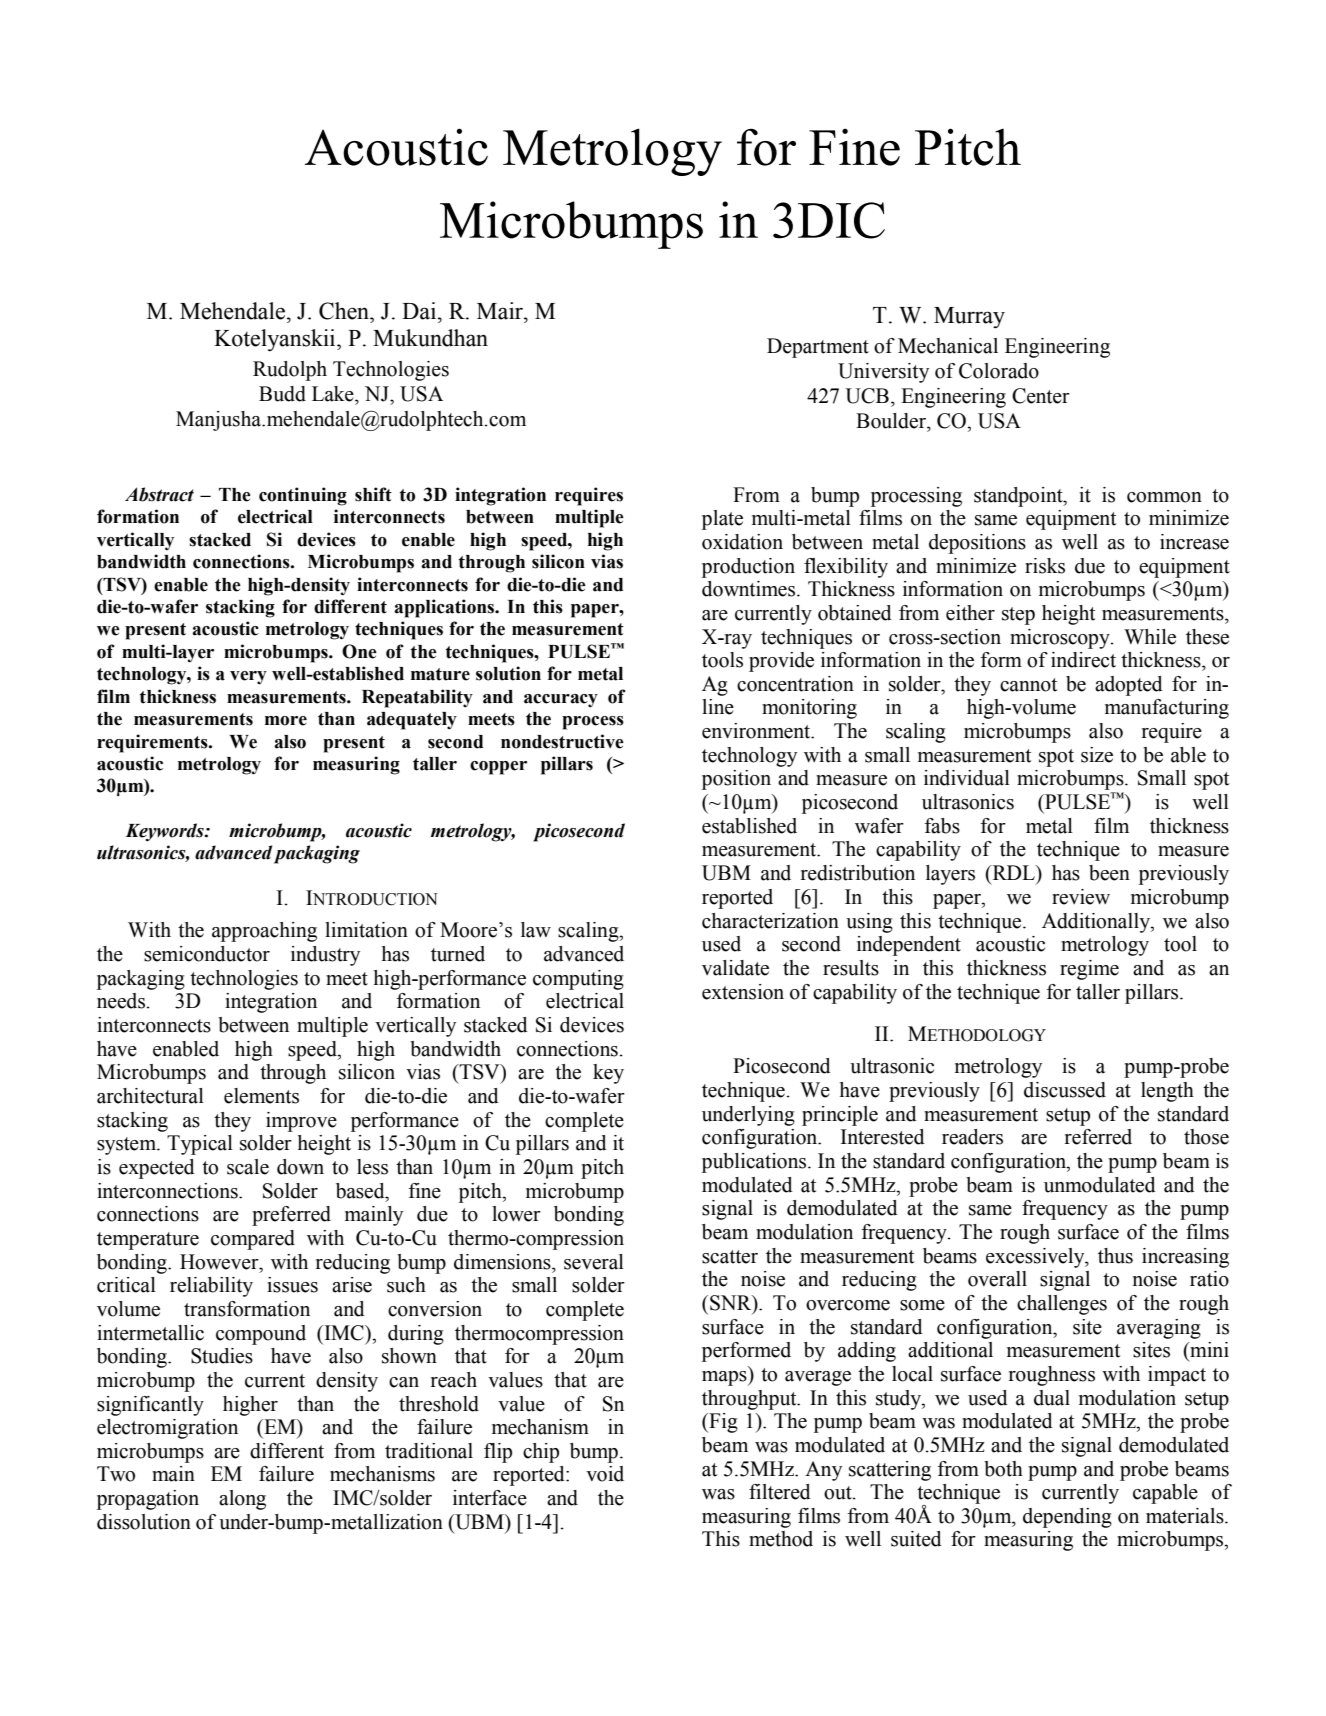 This screenshot has height=1716, width=1326. Describe the element at coordinates (818, 348) in the screenshot. I see `Department` at that location.
